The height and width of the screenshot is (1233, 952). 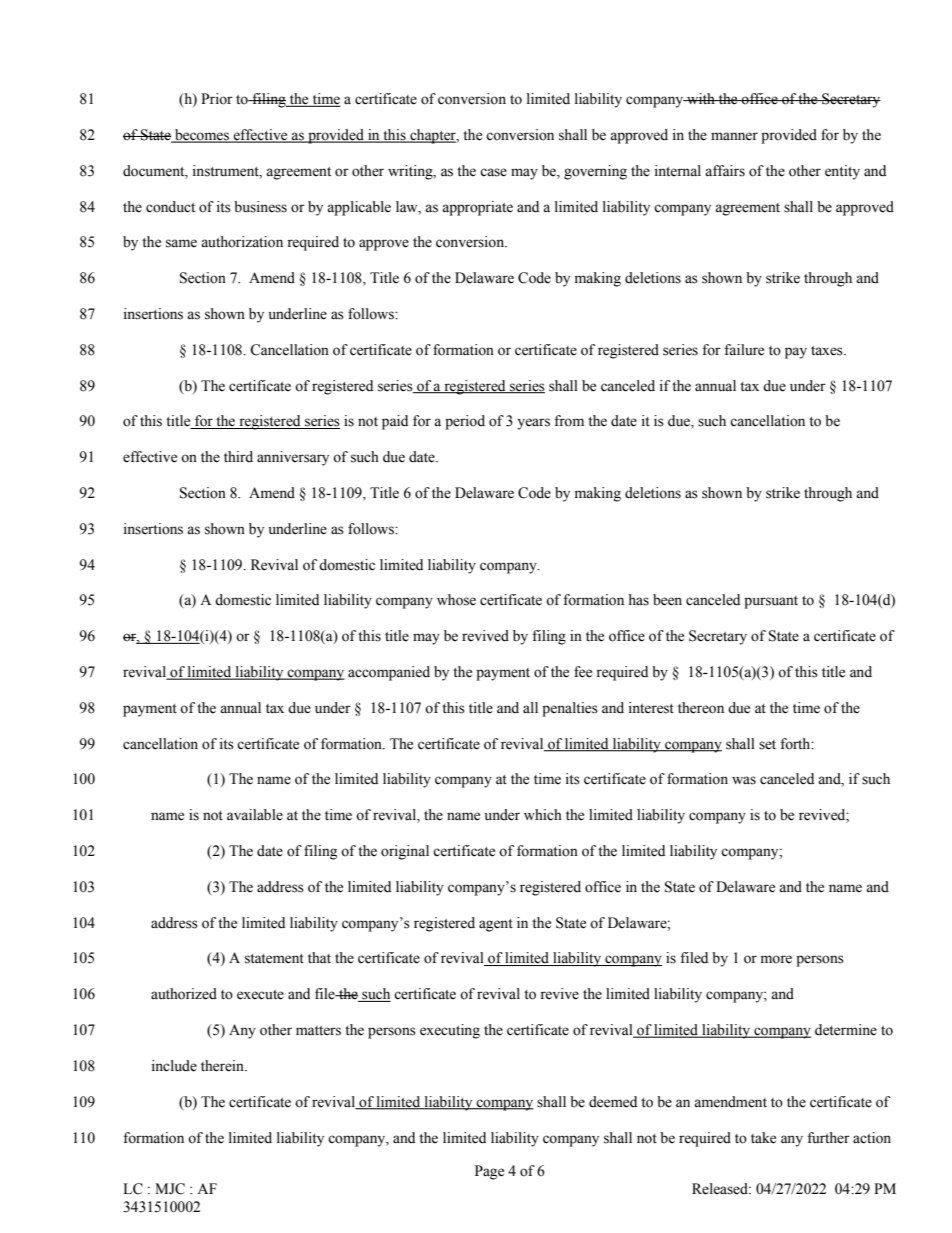 I want to click on therein, so click(x=223, y=1066).
